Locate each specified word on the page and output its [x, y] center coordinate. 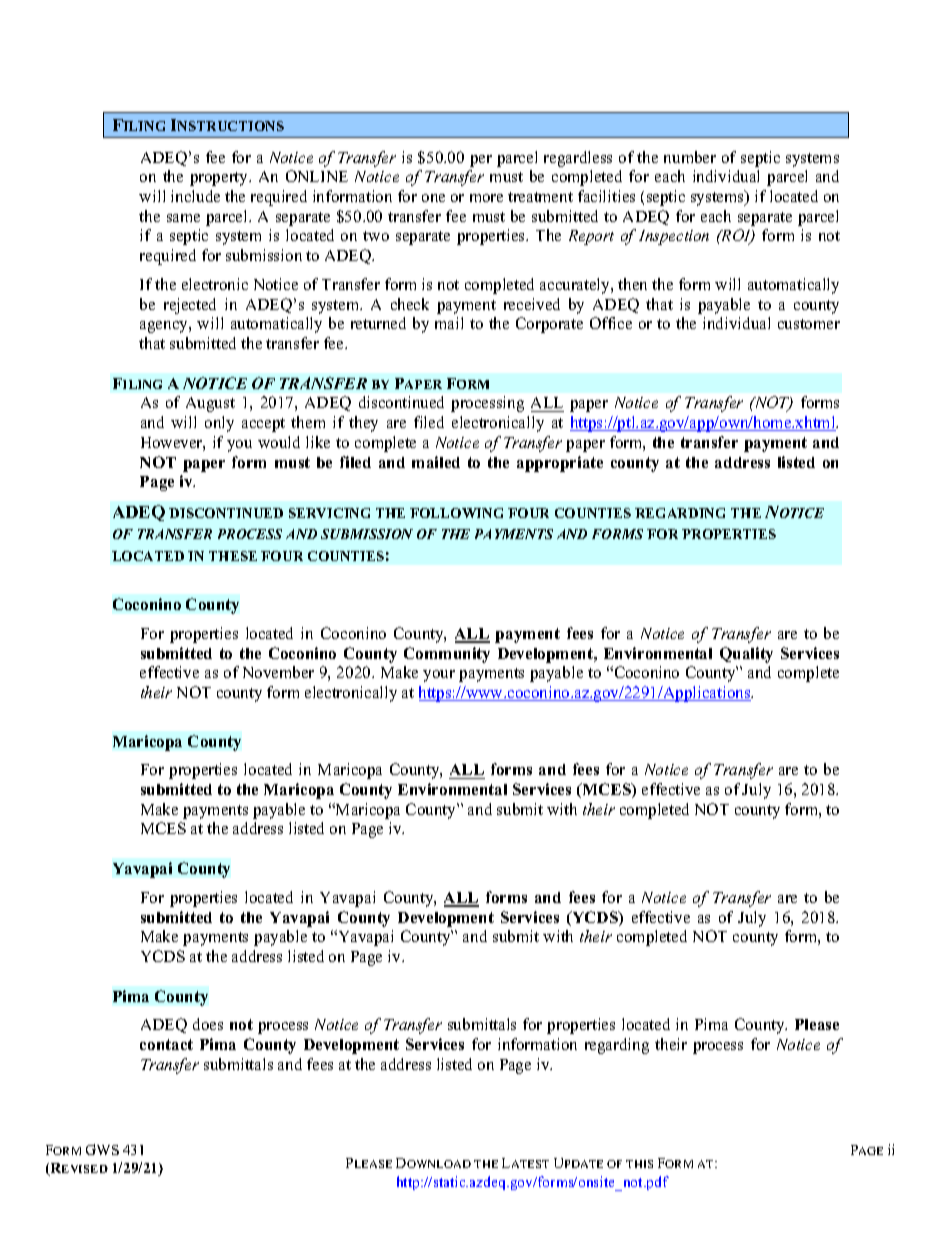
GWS [102, 1149]
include [195, 196]
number [690, 157]
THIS [639, 1164]
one [433, 198]
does [208, 1024]
